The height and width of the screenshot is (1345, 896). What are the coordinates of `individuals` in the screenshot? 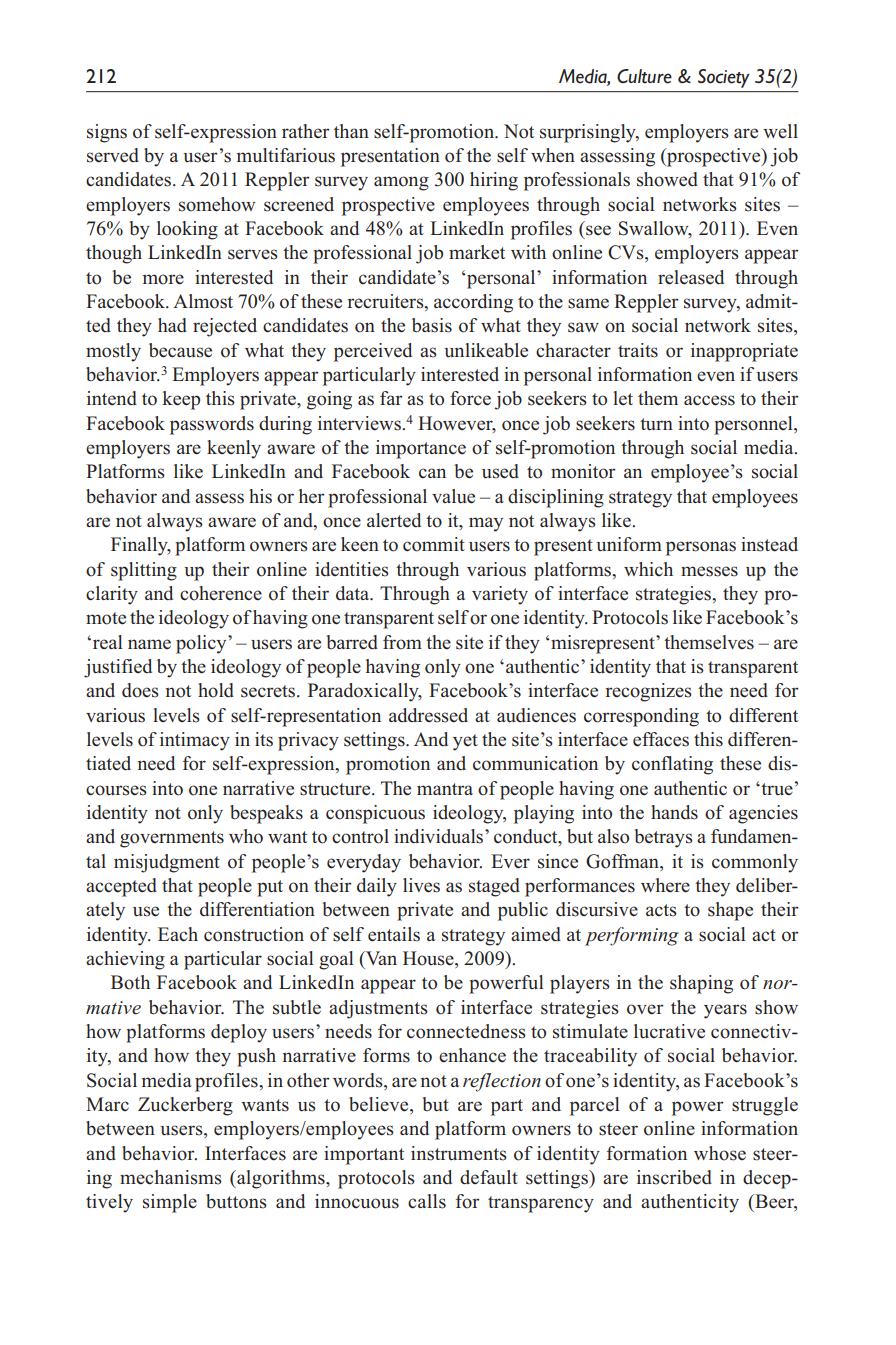 It's located at (440, 836).
